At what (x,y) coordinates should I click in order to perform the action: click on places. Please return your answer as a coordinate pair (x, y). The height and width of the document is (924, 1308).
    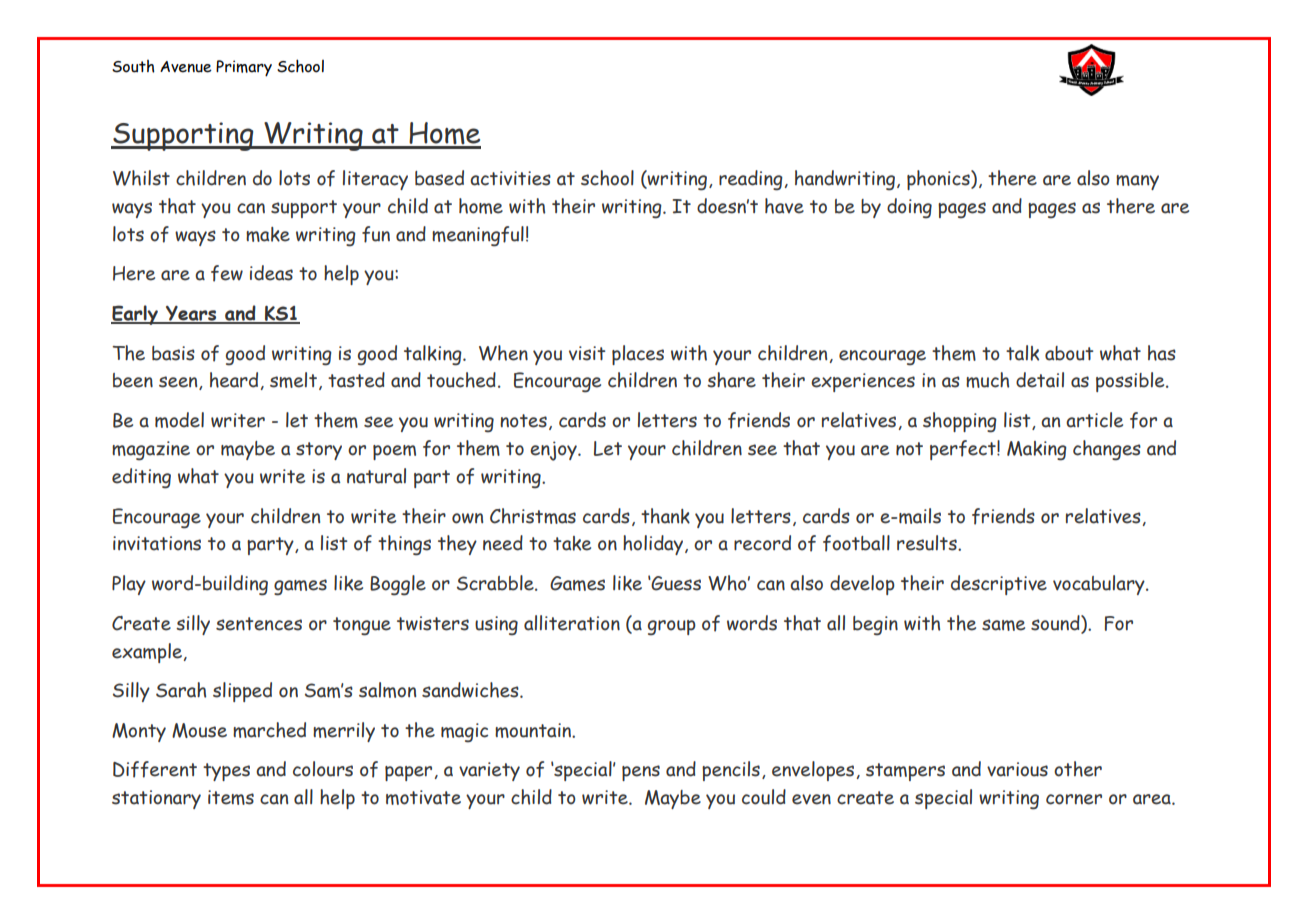
    Looking at the image, I should click on (638, 355).
